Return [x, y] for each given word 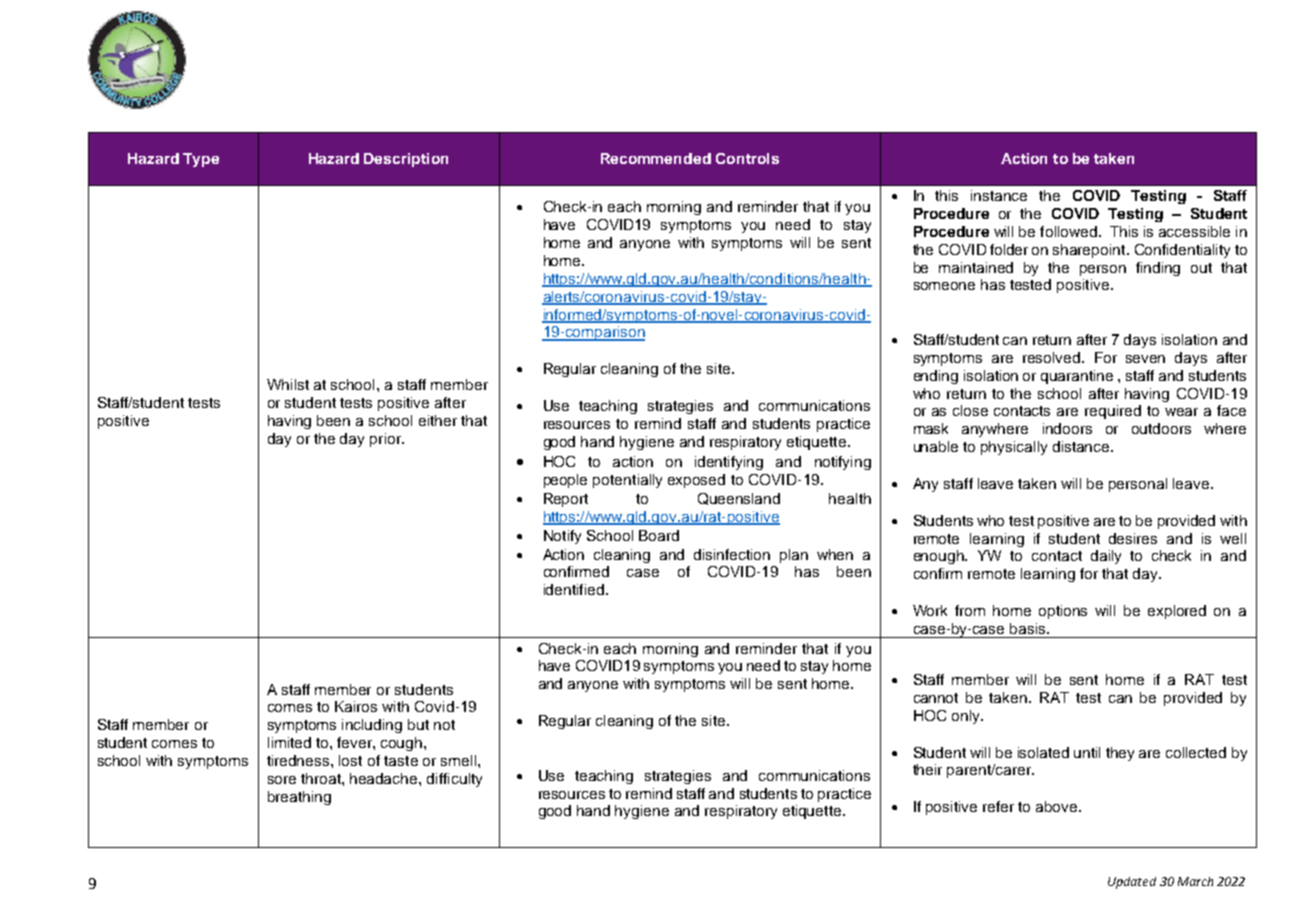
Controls [747, 158]
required [1113, 412]
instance [999, 195]
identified [574, 589]
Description [406, 160]
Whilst [288, 384]
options [1063, 612]
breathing [299, 798]
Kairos [356, 706]
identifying [729, 463]
